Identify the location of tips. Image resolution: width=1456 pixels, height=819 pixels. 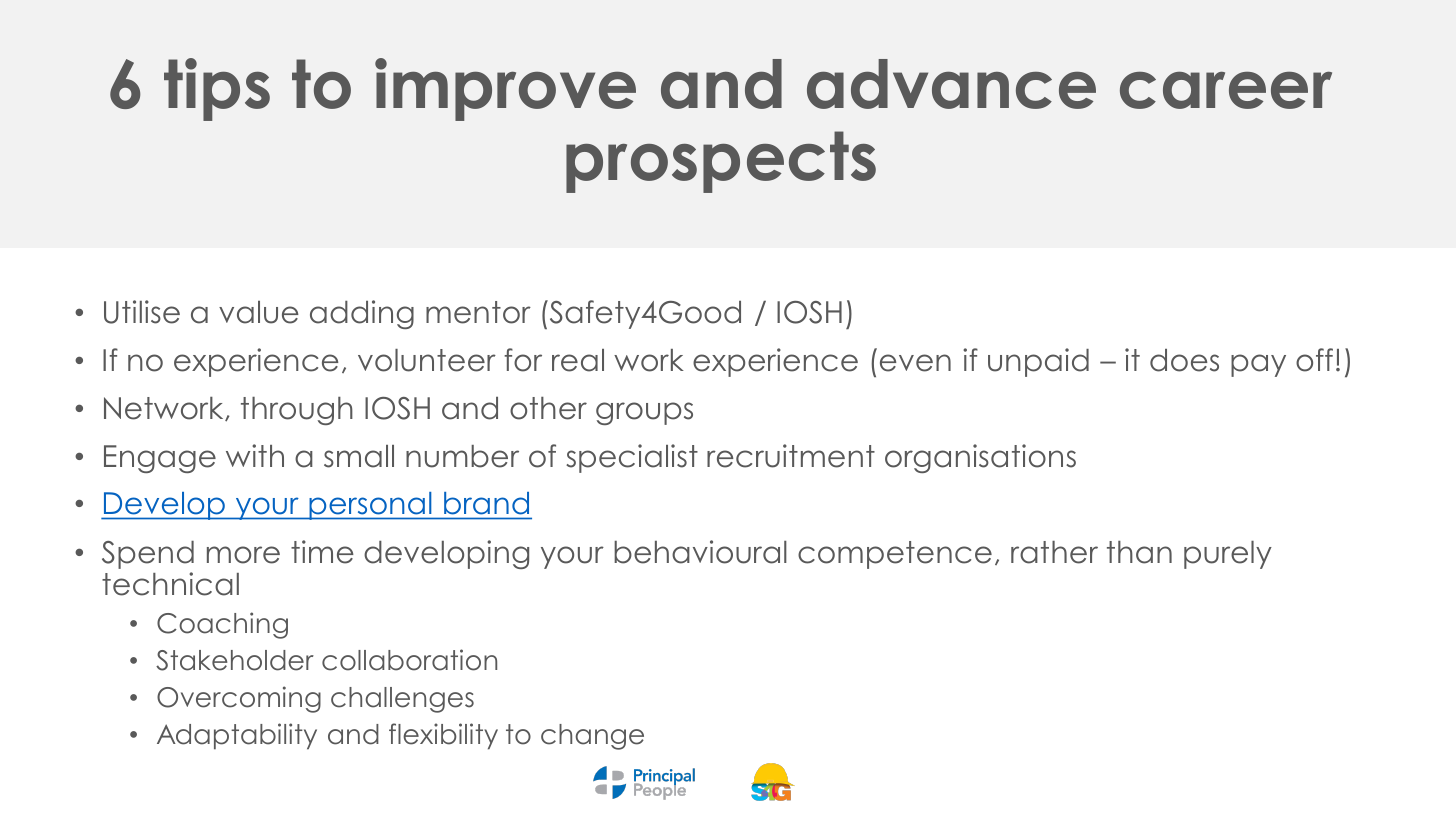
(217, 89).
